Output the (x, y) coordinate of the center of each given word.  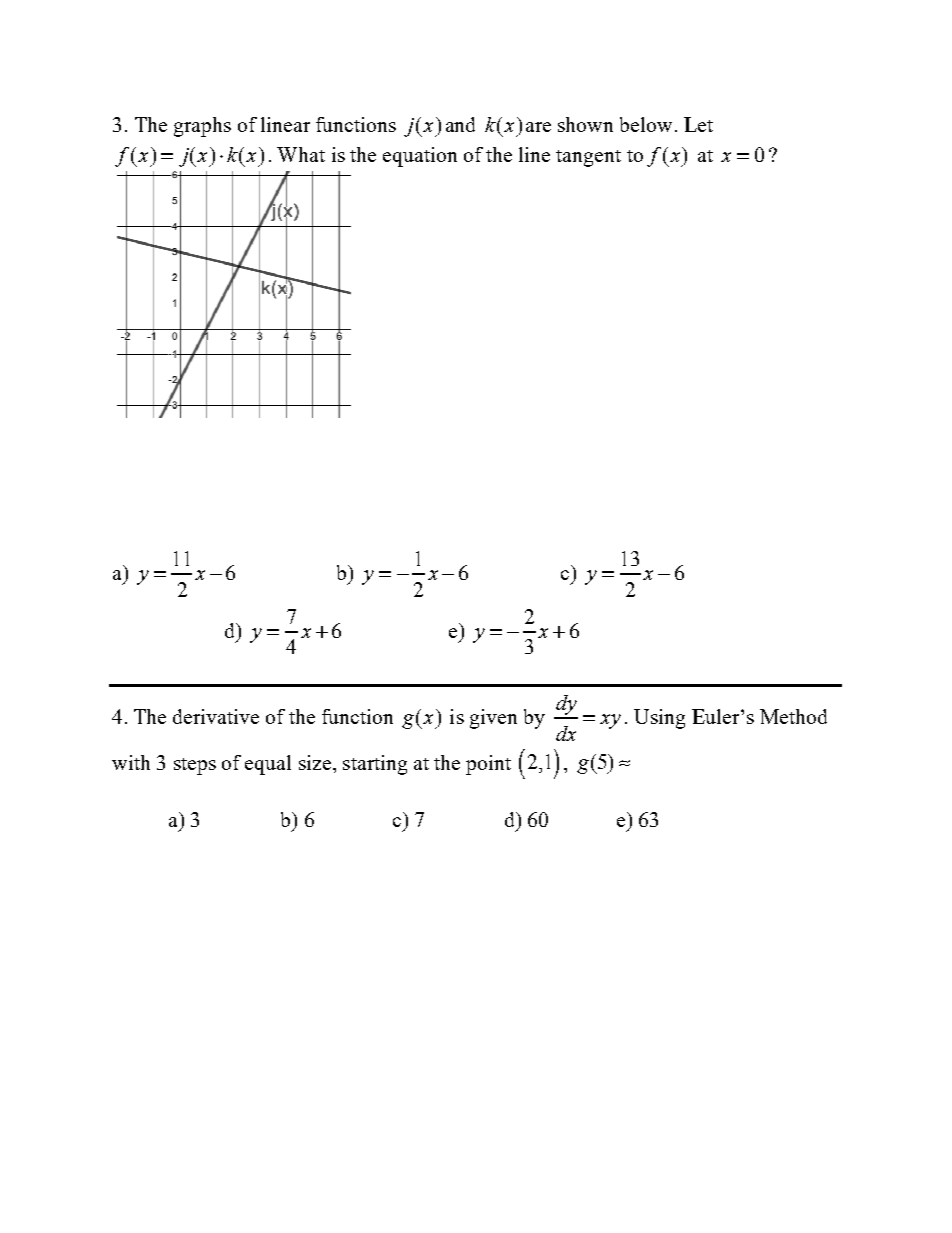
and (460, 124)
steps (195, 766)
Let (698, 124)
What (301, 154)
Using (659, 719)
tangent (588, 158)
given (493, 719)
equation (420, 157)
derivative (216, 716)
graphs (202, 127)
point (488, 765)
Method (793, 716)
